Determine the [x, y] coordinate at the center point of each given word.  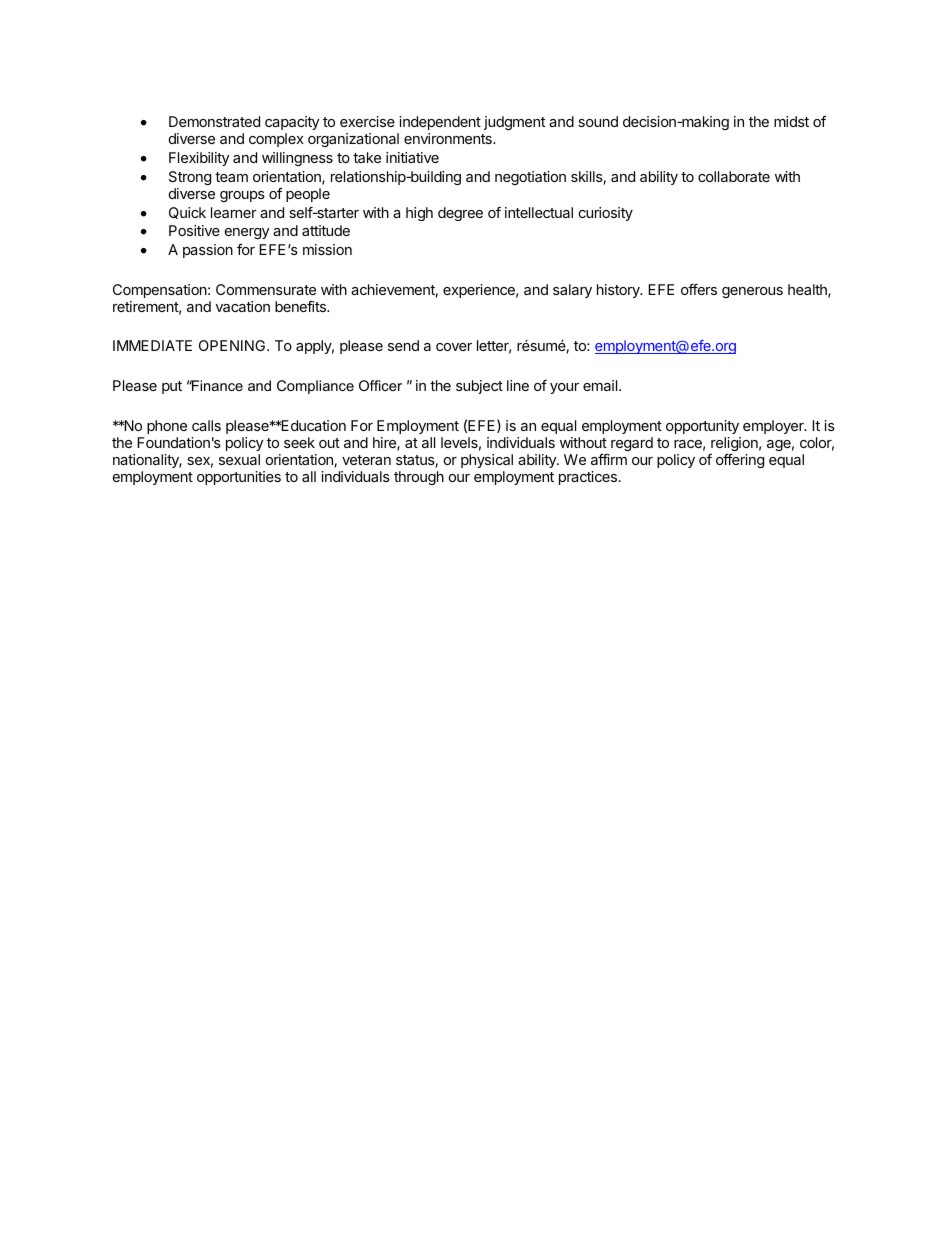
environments [449, 138]
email [601, 385]
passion [208, 251]
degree [460, 214]
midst [791, 121]
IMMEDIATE [152, 345]
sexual [239, 459]
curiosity [606, 214]
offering [740, 460]
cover [454, 347]
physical [487, 461]
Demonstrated [214, 121]
